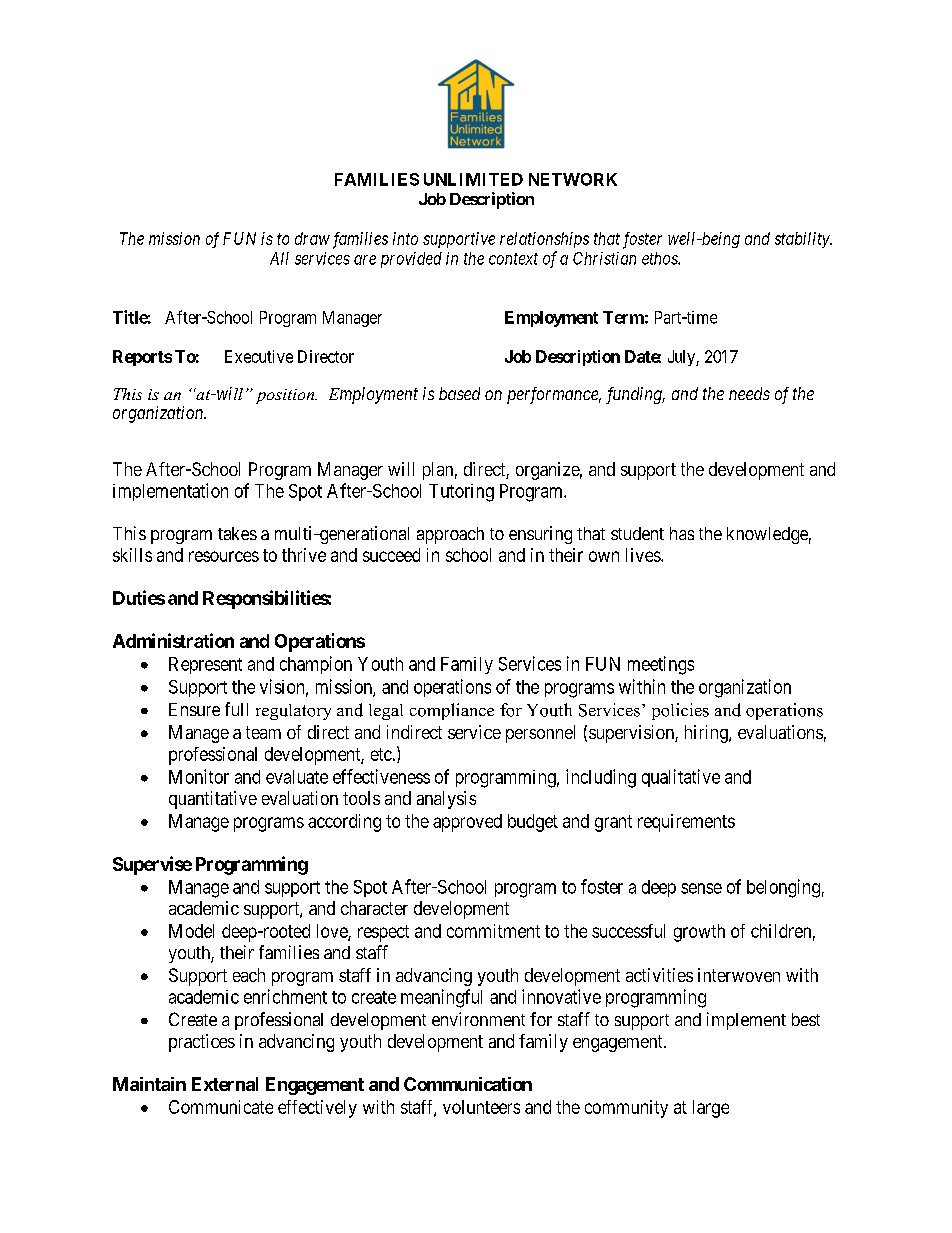 The width and height of the image is (952, 1233). I want to click on takes, so click(237, 533).
